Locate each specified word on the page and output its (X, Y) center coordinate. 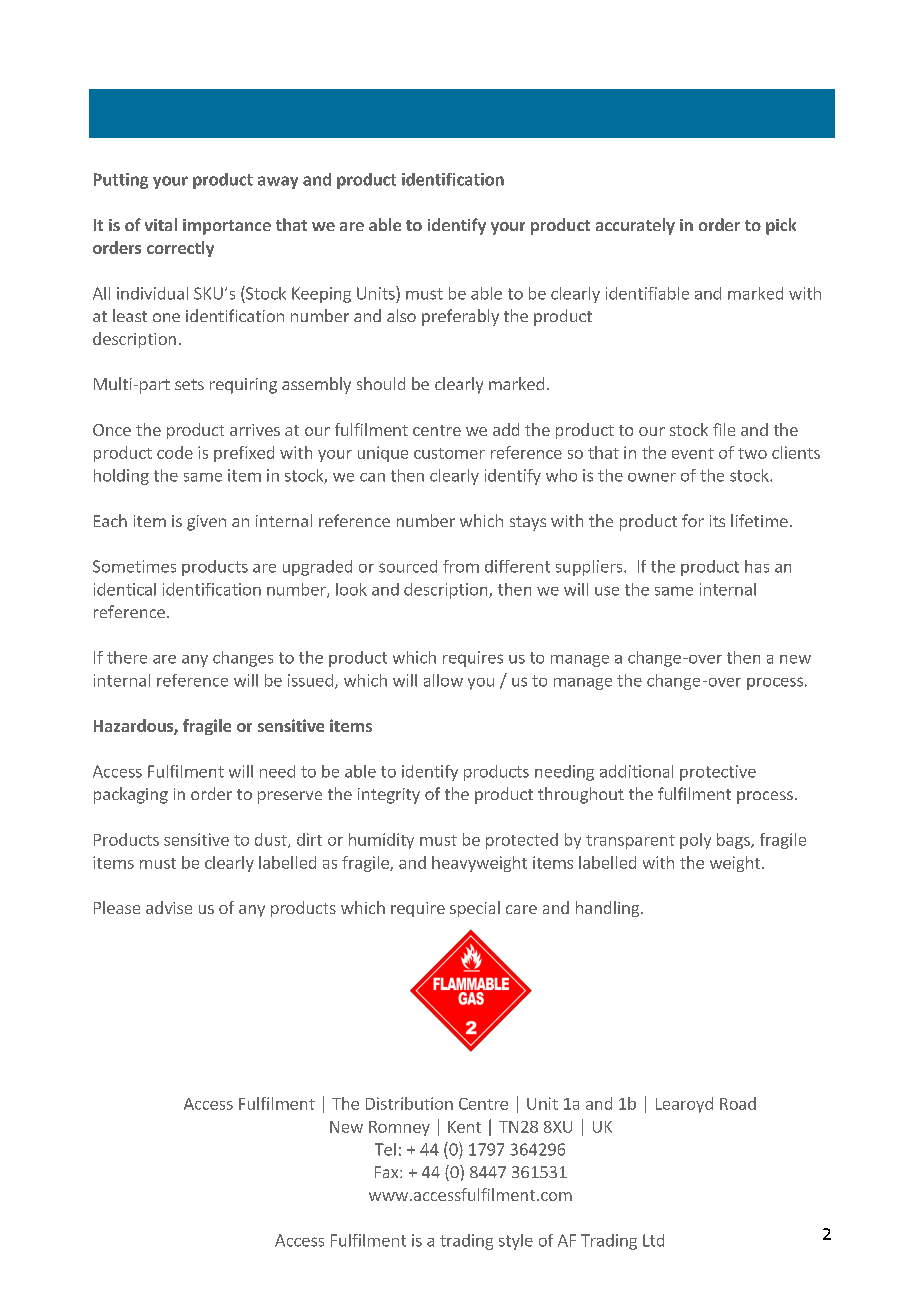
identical (125, 589)
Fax (388, 1172)
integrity (389, 796)
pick (781, 226)
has (757, 566)
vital (161, 224)
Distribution (409, 1103)
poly (695, 841)
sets (189, 384)
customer (449, 453)
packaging (131, 795)
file (724, 429)
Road (738, 1103)
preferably (460, 317)
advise (169, 907)
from (461, 566)
